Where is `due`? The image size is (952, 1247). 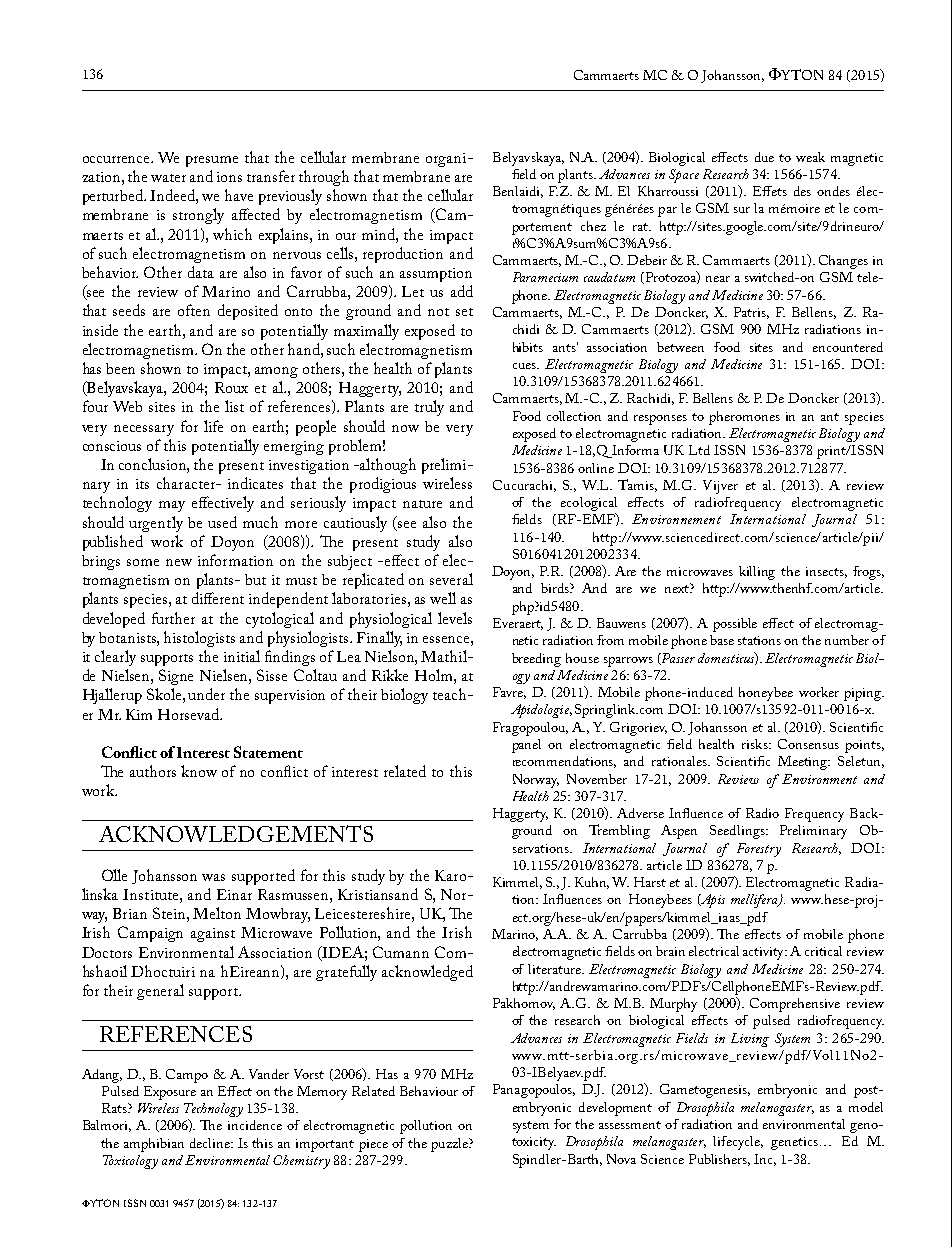
due is located at coordinates (764, 157).
